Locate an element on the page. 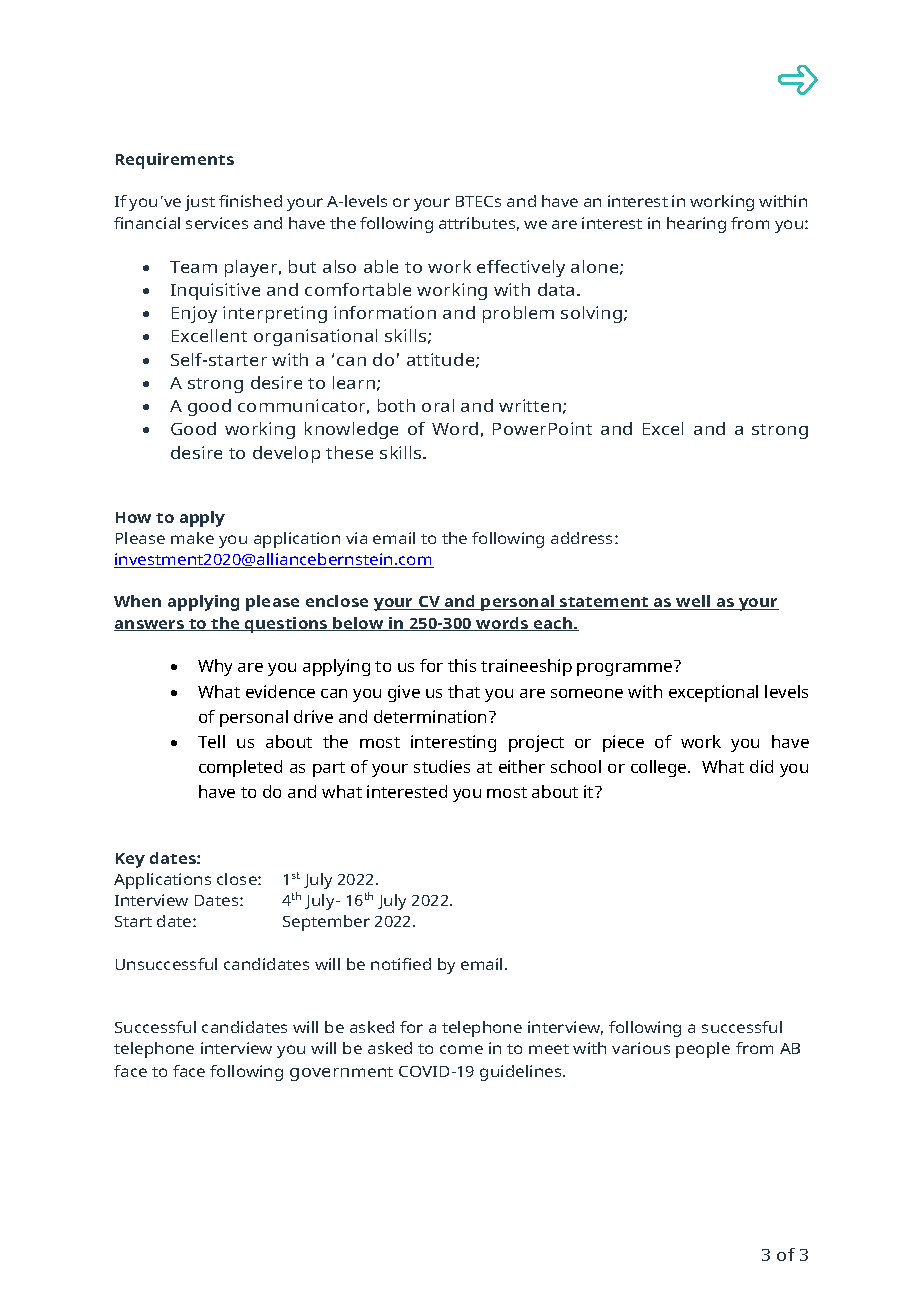 Image resolution: width=924 pixels, height=1308 pixels. various is located at coordinates (641, 1048).
